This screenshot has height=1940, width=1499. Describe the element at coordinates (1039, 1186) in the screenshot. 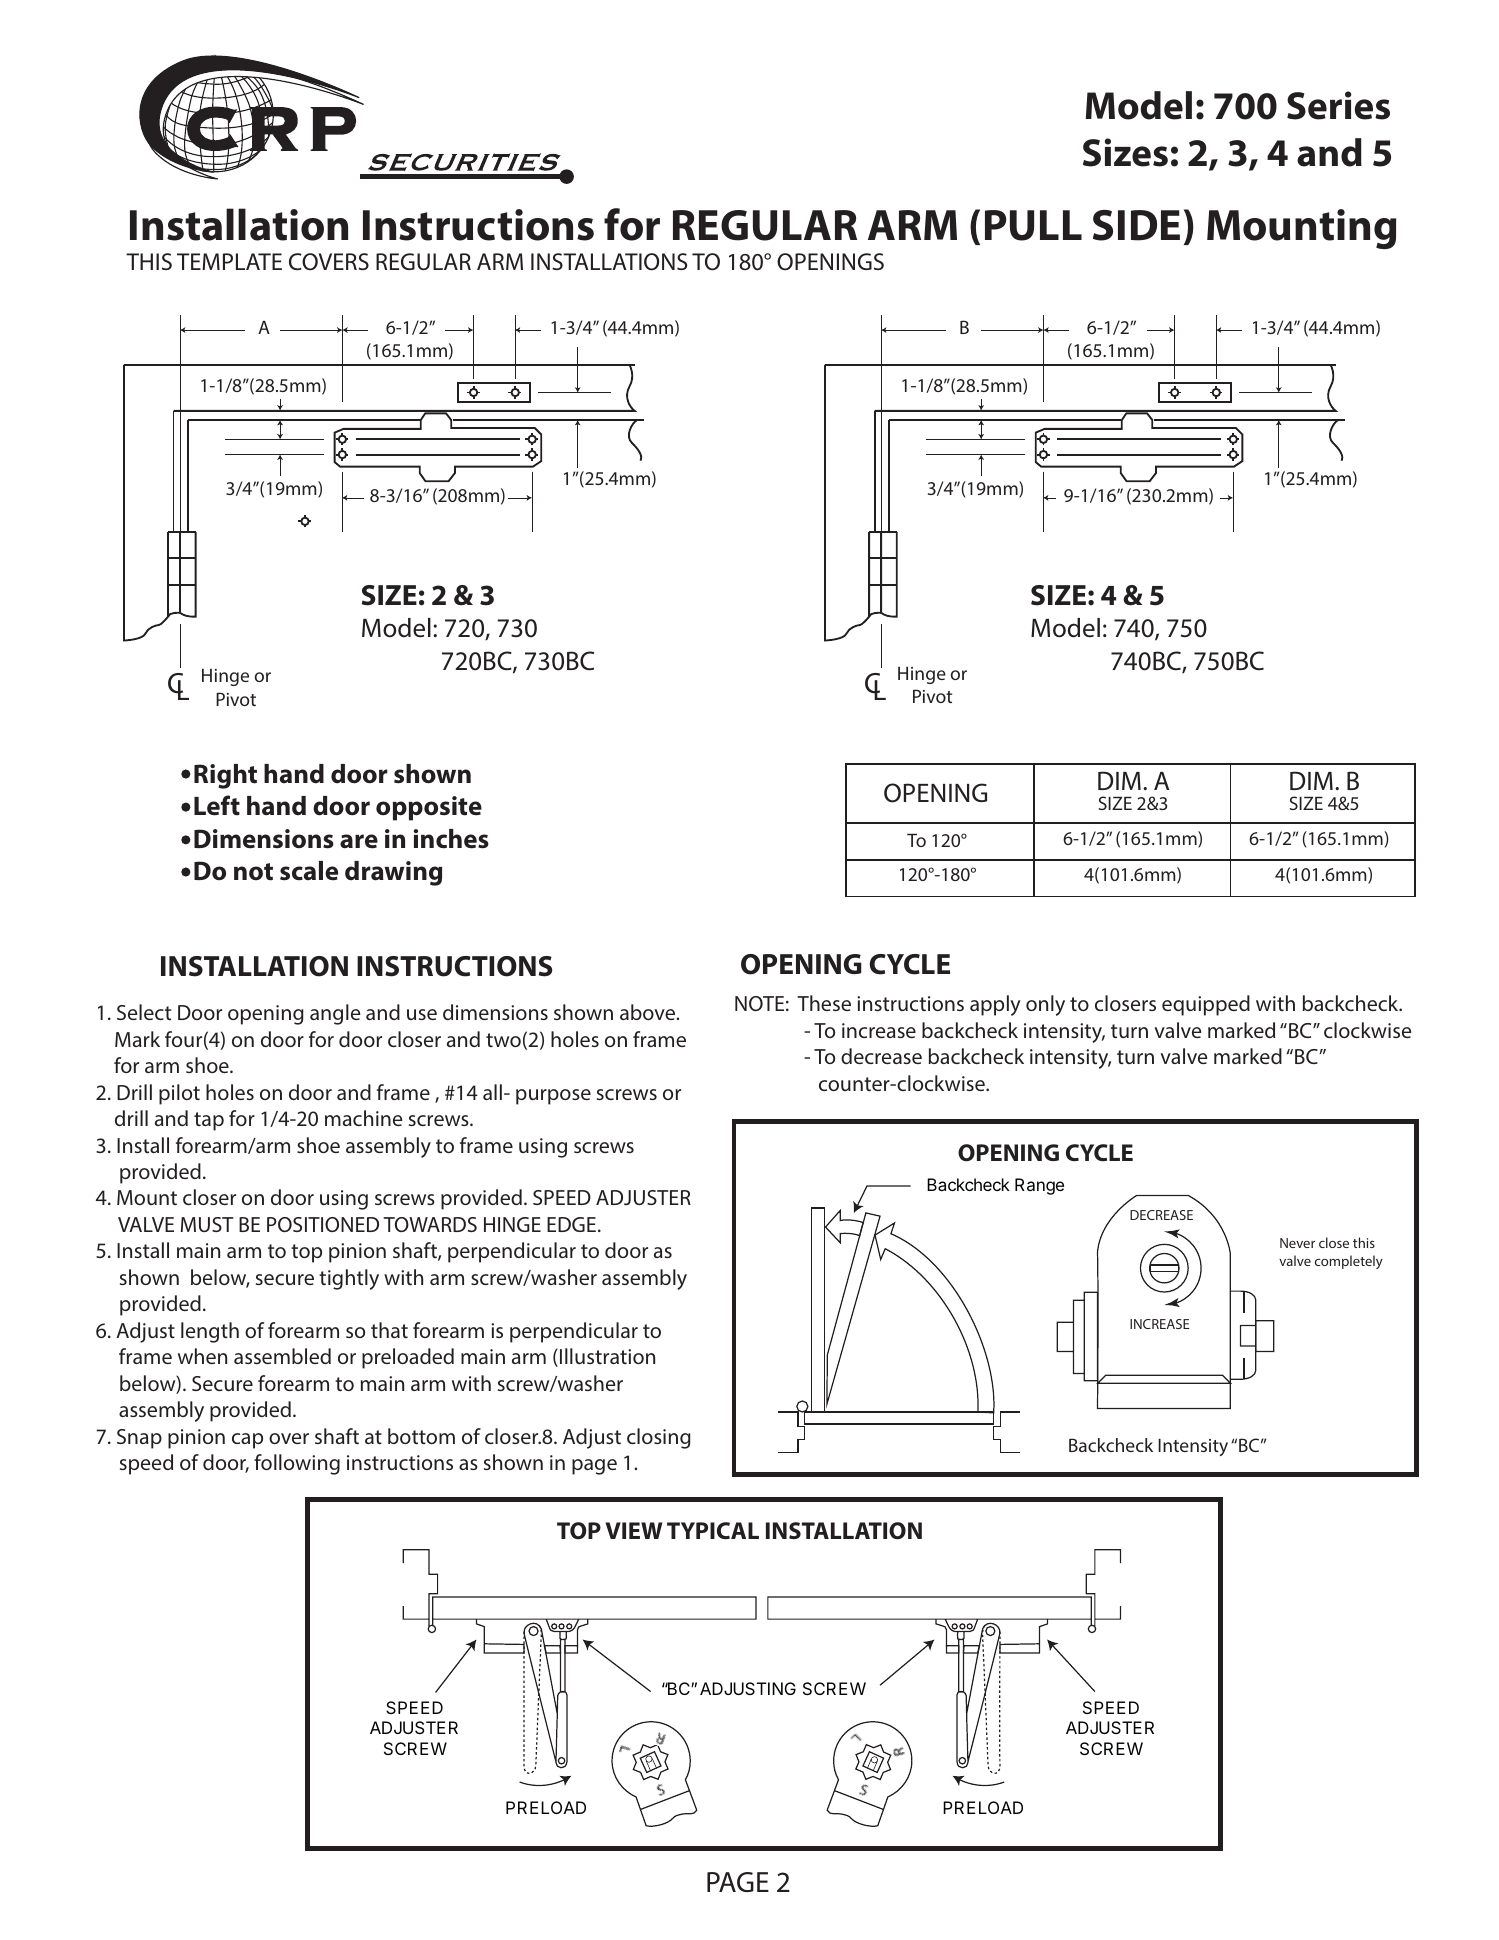

I see `Range` at that location.
